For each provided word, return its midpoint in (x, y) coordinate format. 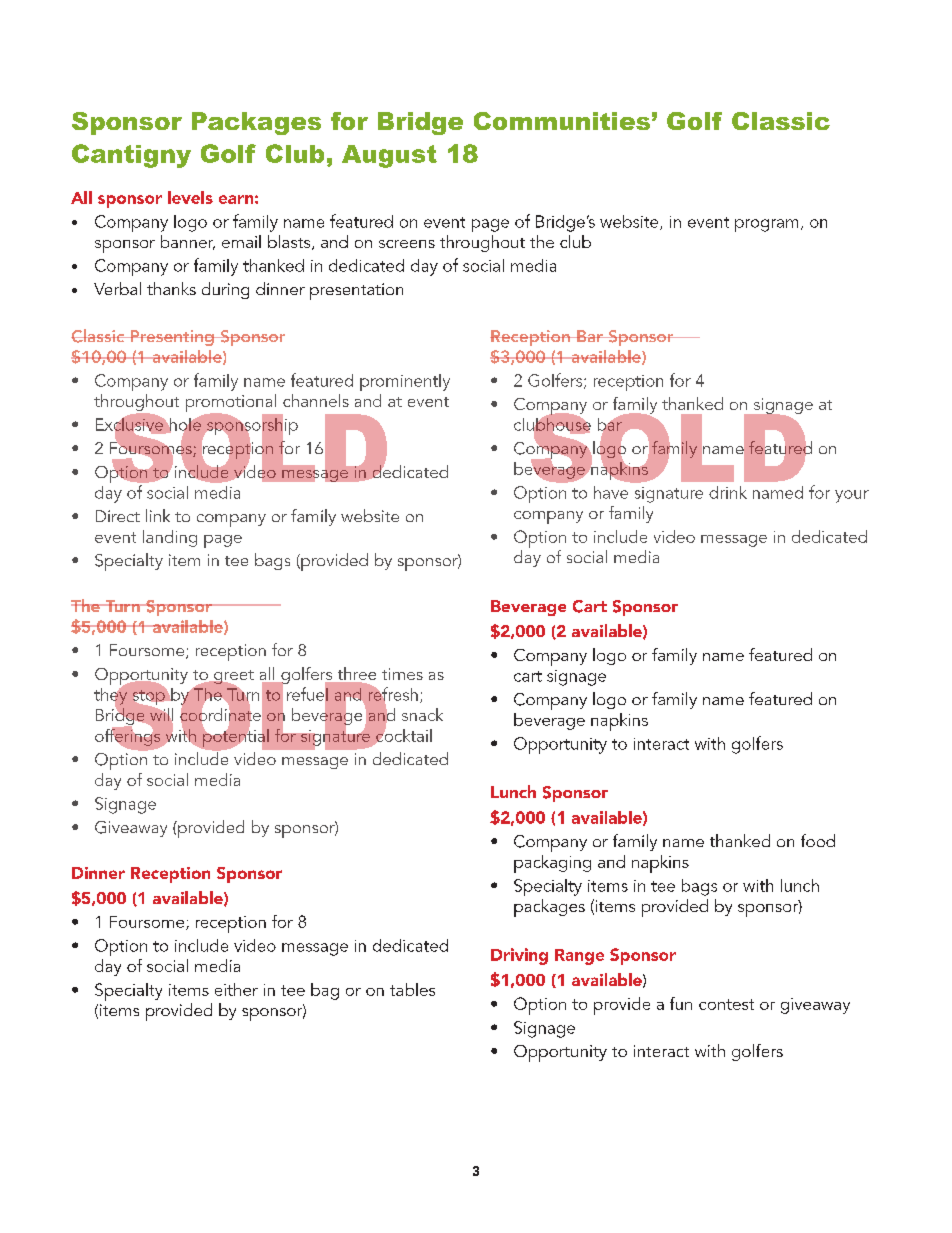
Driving (519, 956)
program (766, 225)
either (236, 989)
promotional (231, 404)
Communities (562, 121)
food (818, 840)
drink (728, 492)
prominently (405, 382)
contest (726, 1004)
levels (190, 197)
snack (422, 714)
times (402, 674)
